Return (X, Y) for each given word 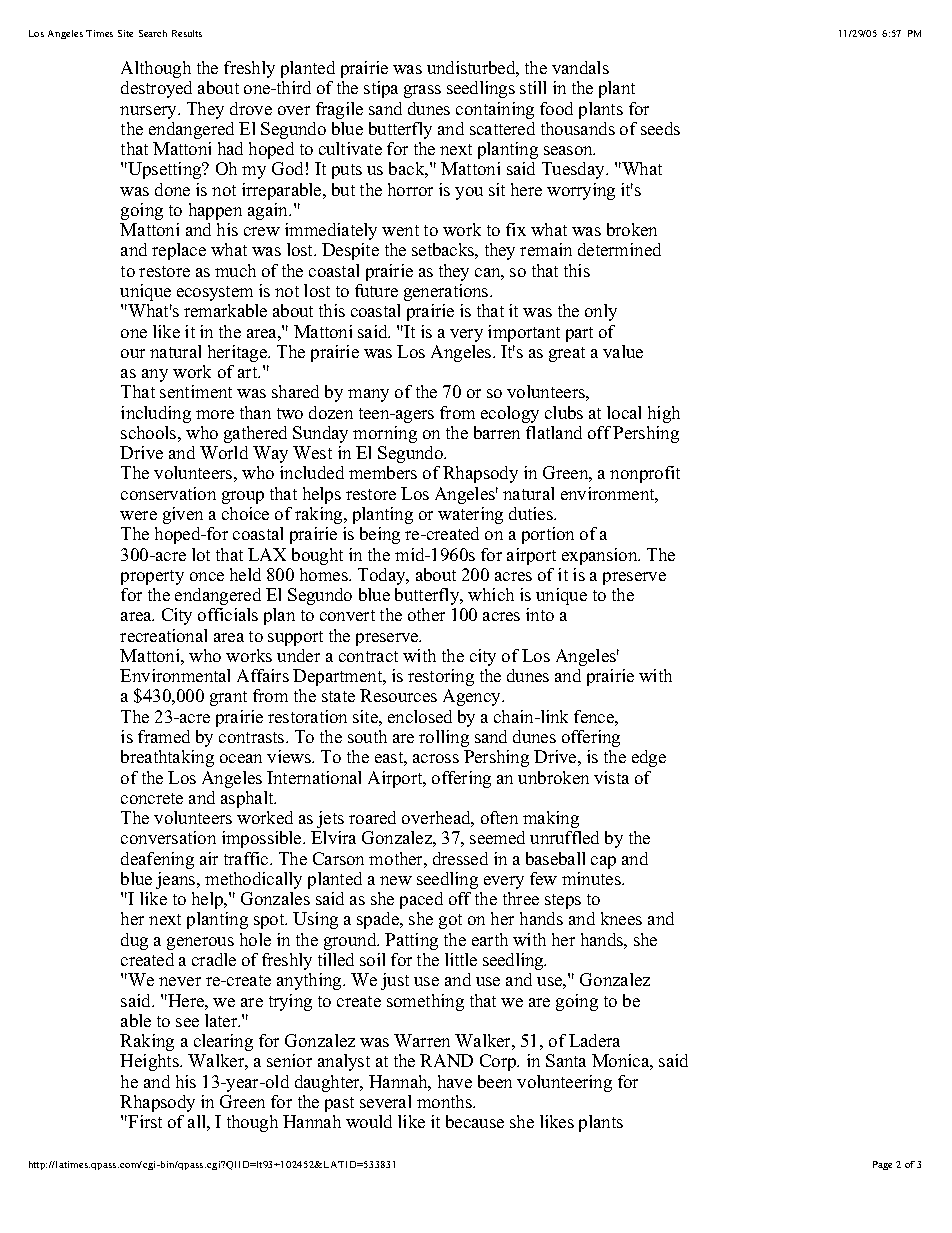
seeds (660, 128)
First (144, 1121)
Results (187, 33)
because (475, 1121)
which (491, 594)
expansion (601, 556)
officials (228, 614)
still (533, 87)
